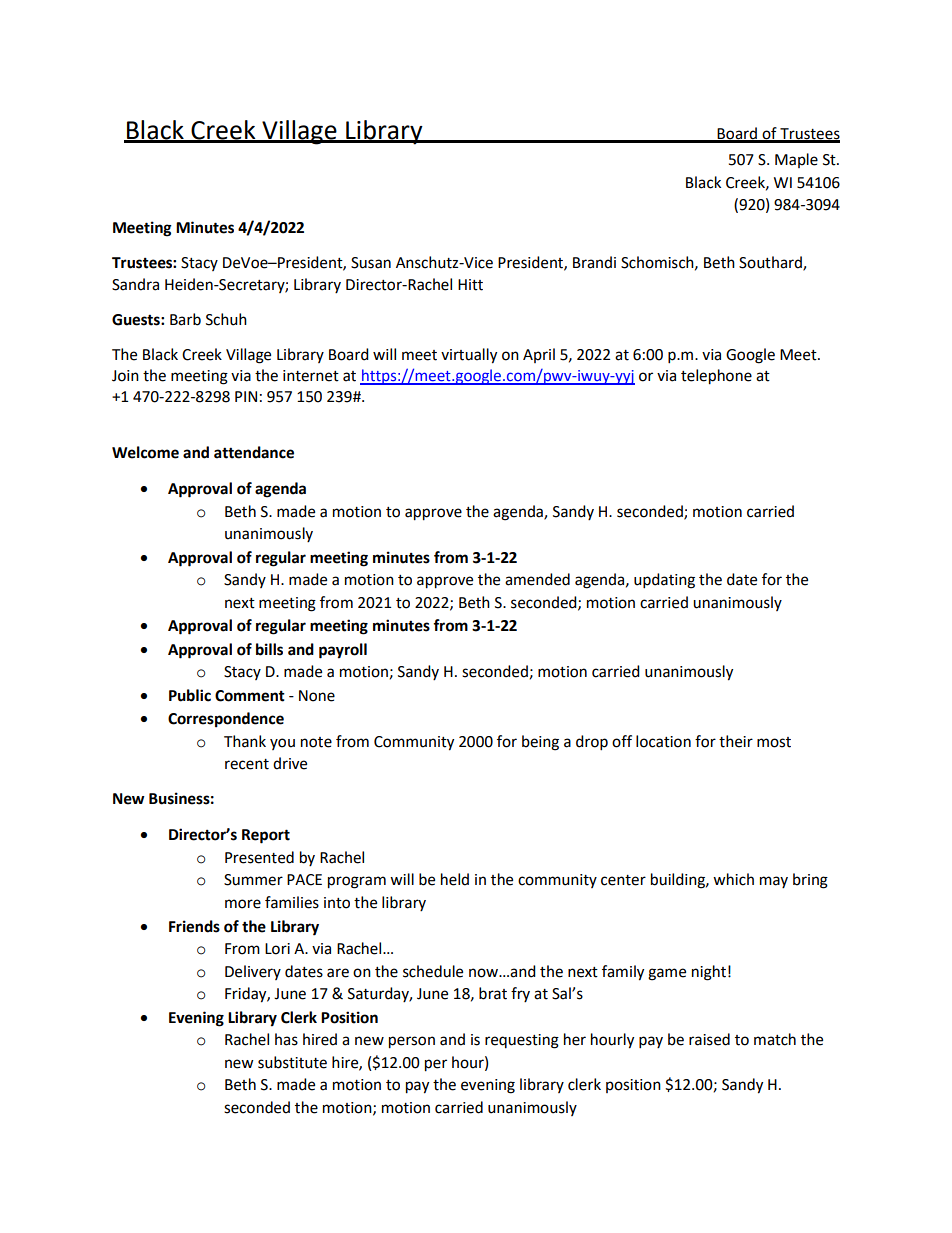 The image size is (952, 1233). Describe the element at coordinates (796, 160) in the page. I see `Maple` at that location.
